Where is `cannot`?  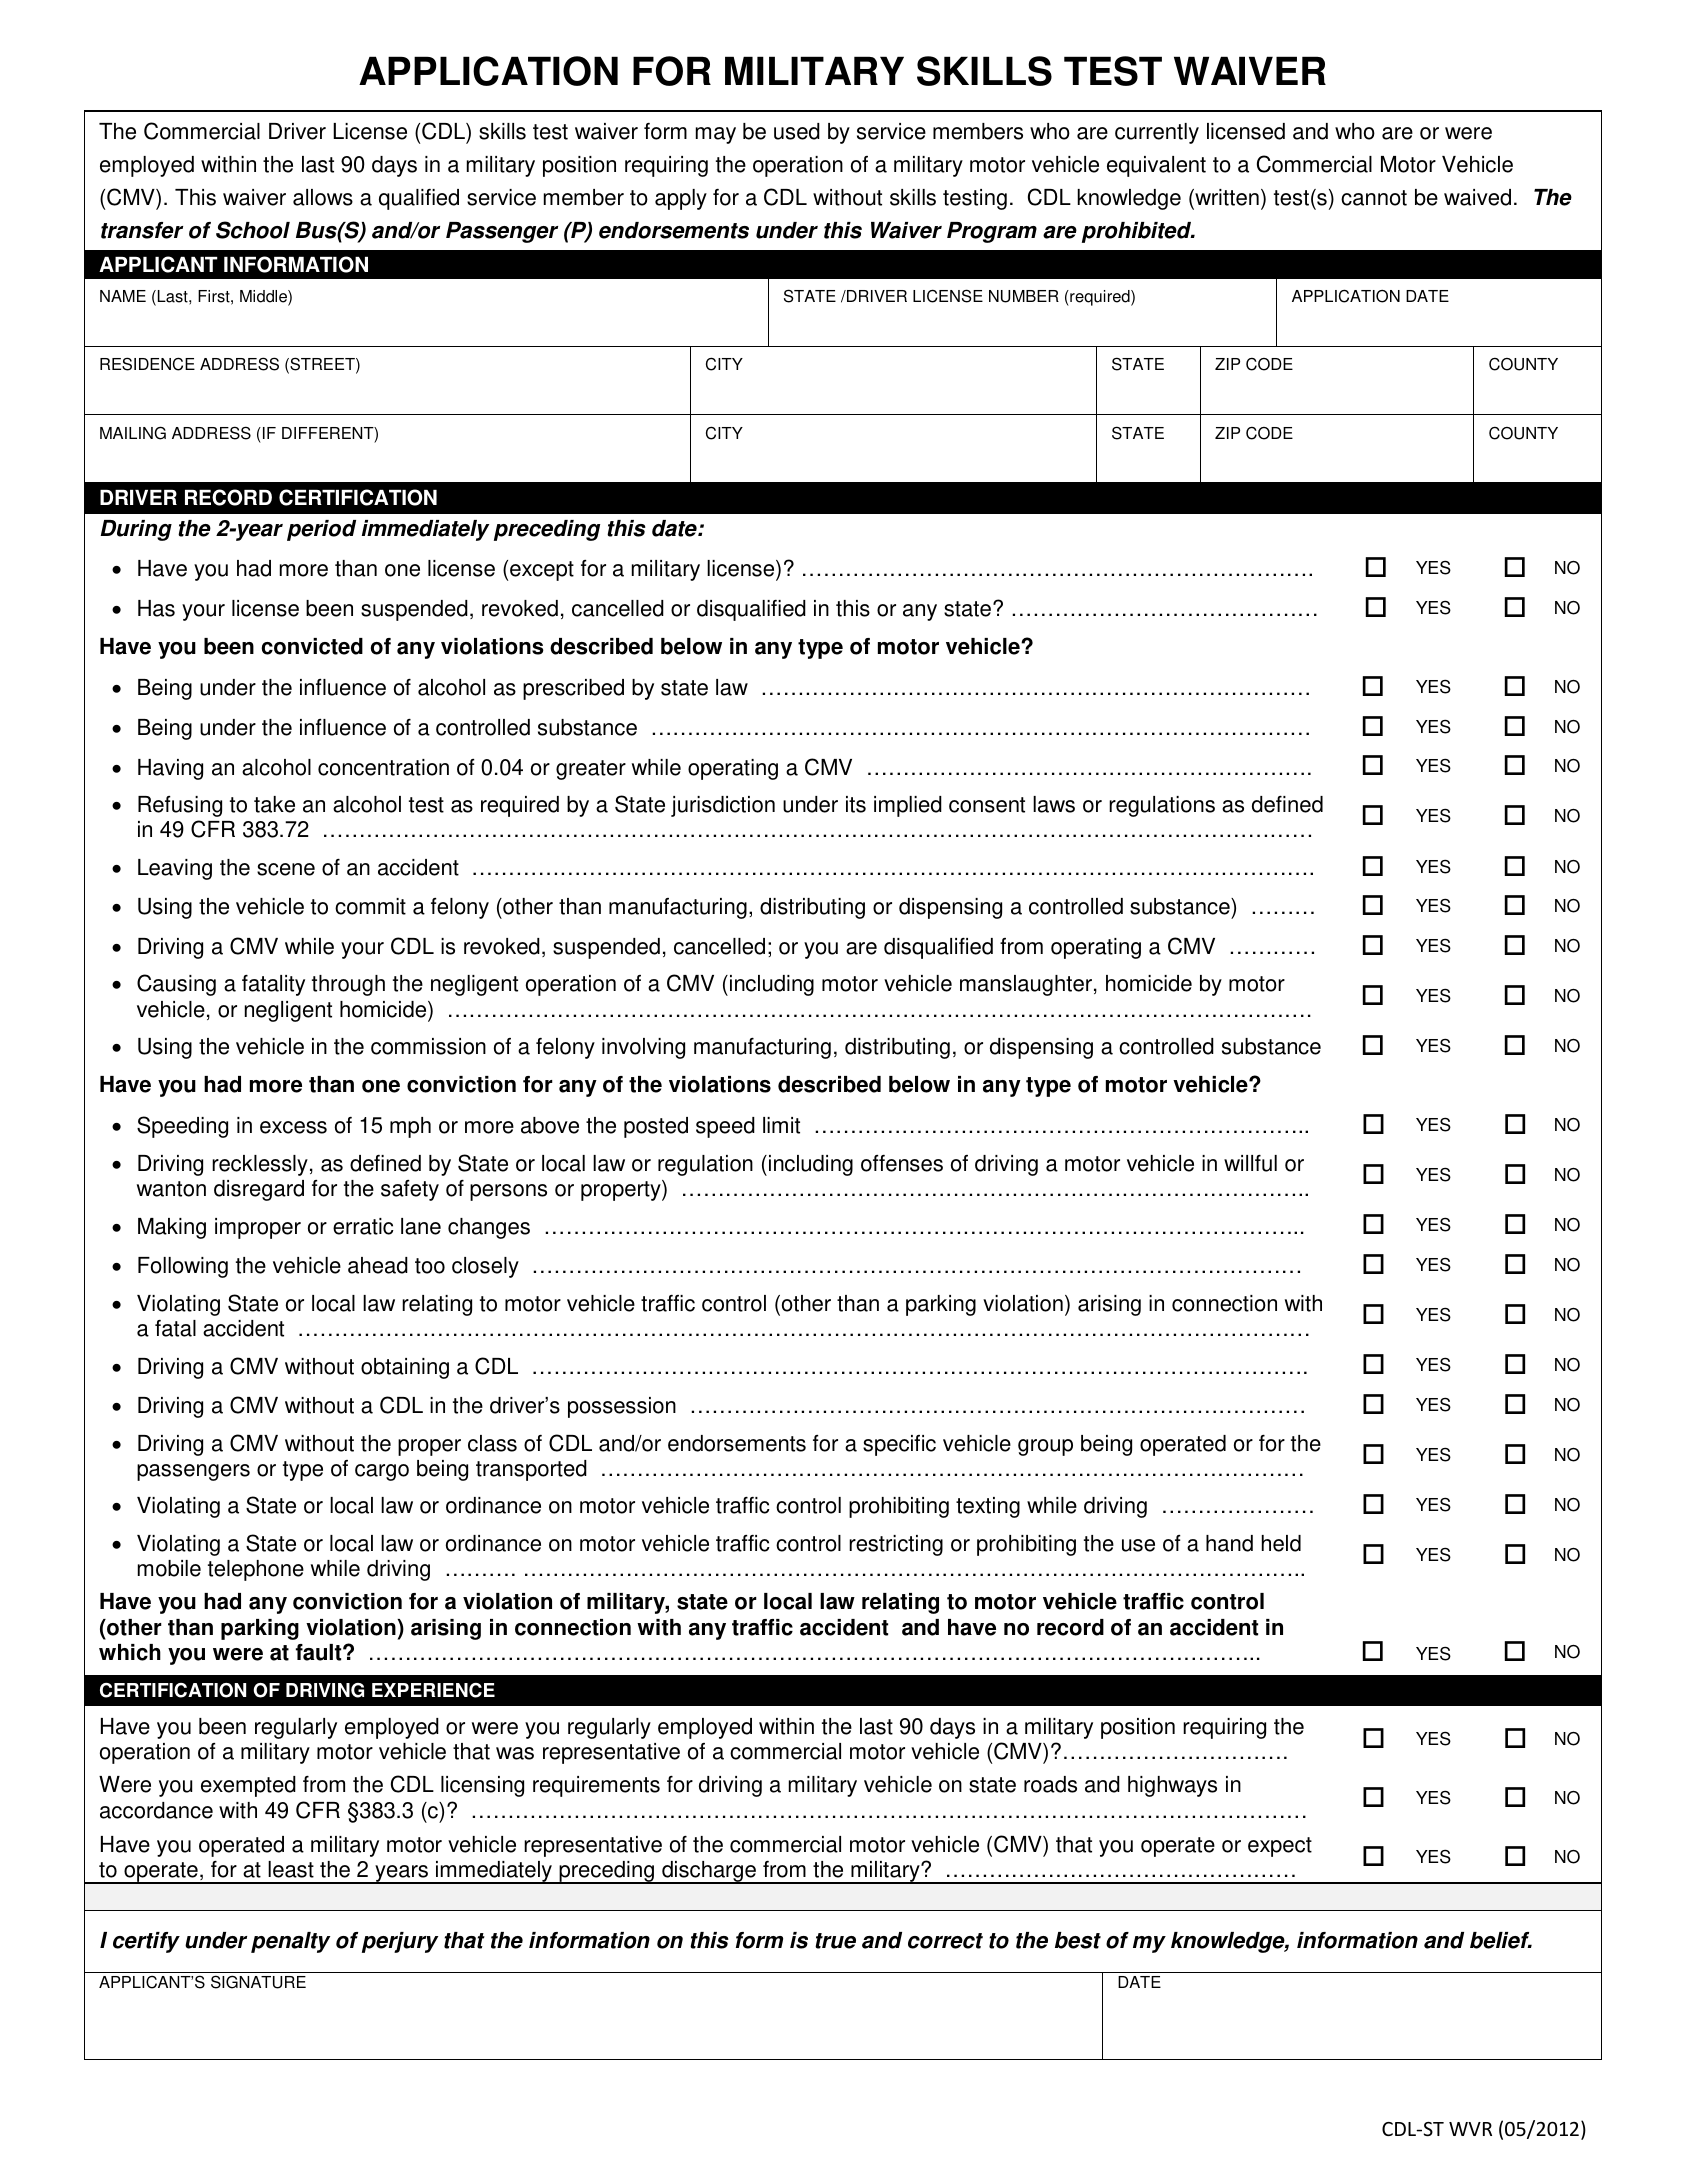
cannot is located at coordinates (1374, 198).
